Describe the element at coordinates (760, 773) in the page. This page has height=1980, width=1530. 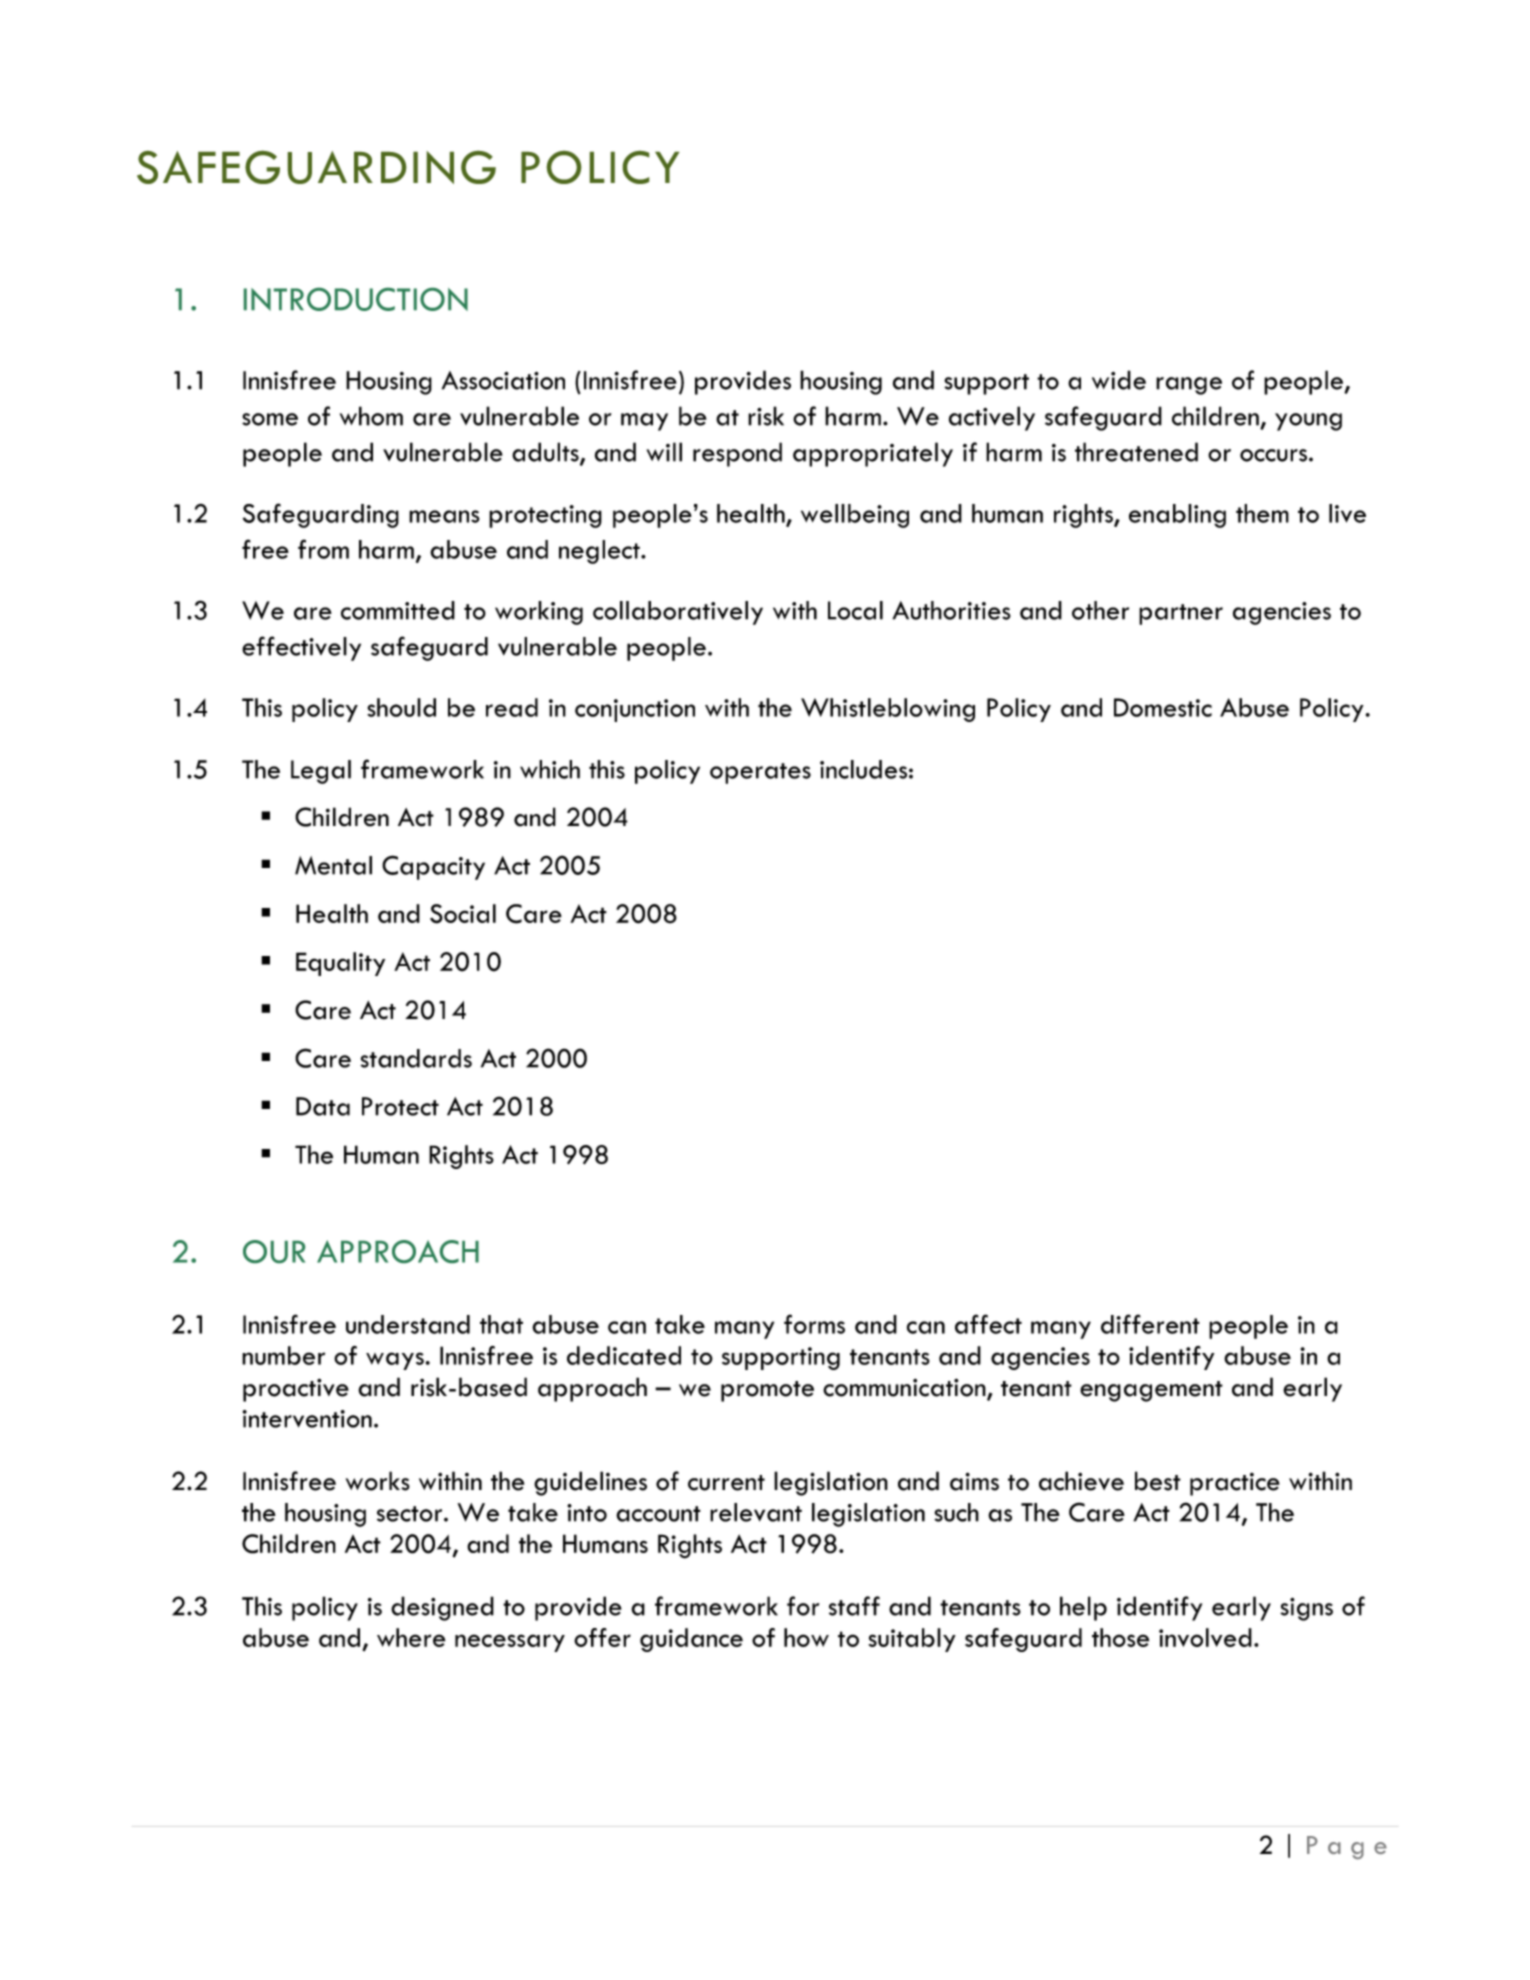
I see `operates` at that location.
